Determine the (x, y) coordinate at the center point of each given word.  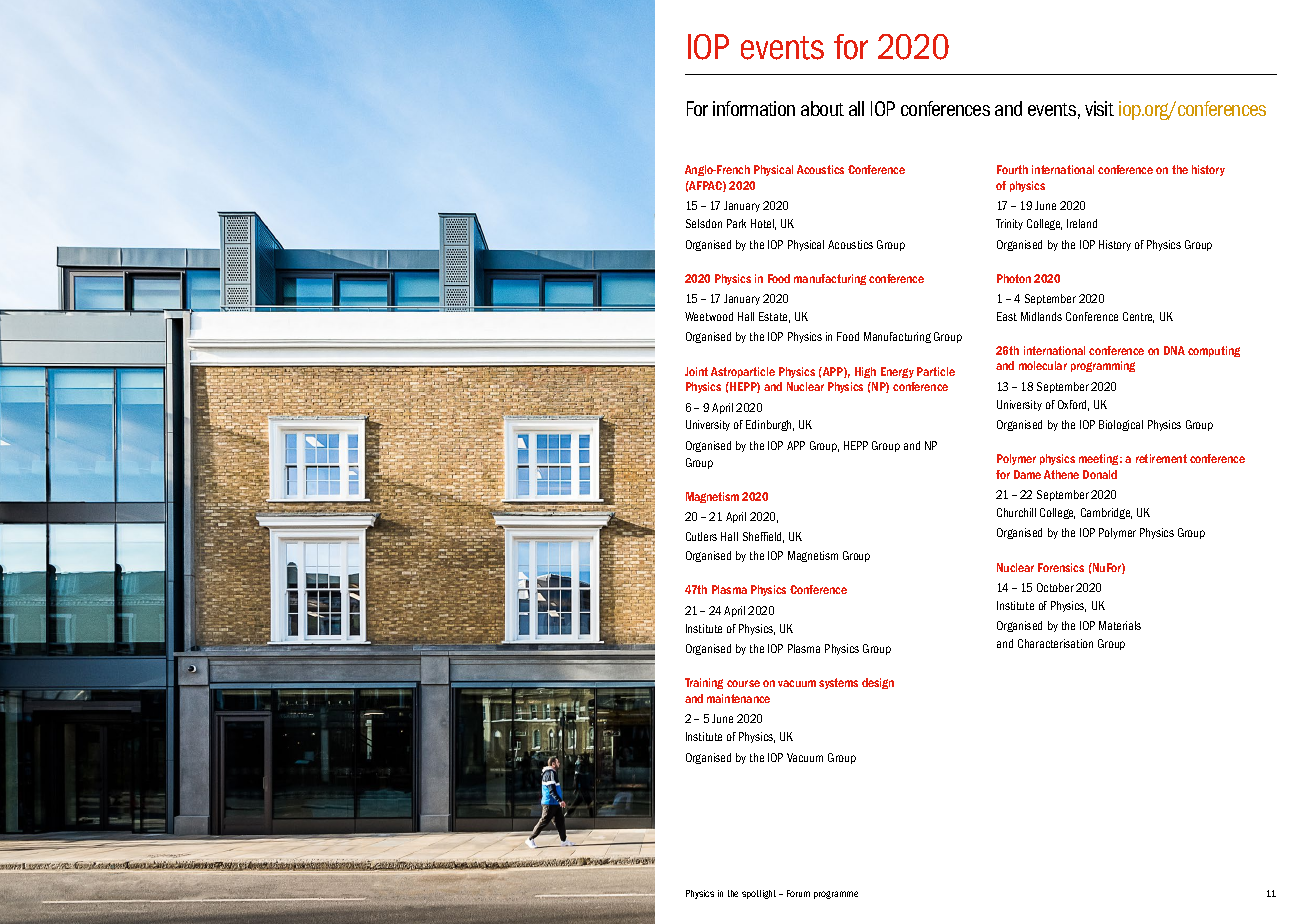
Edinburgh (770, 425)
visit (1099, 108)
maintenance (738, 698)
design (878, 683)
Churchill (1016, 512)
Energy (897, 372)
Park (736, 223)
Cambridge (1106, 513)
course (743, 683)
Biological (1121, 425)
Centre (1138, 317)
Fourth (1012, 169)
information (754, 108)
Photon (1014, 278)
